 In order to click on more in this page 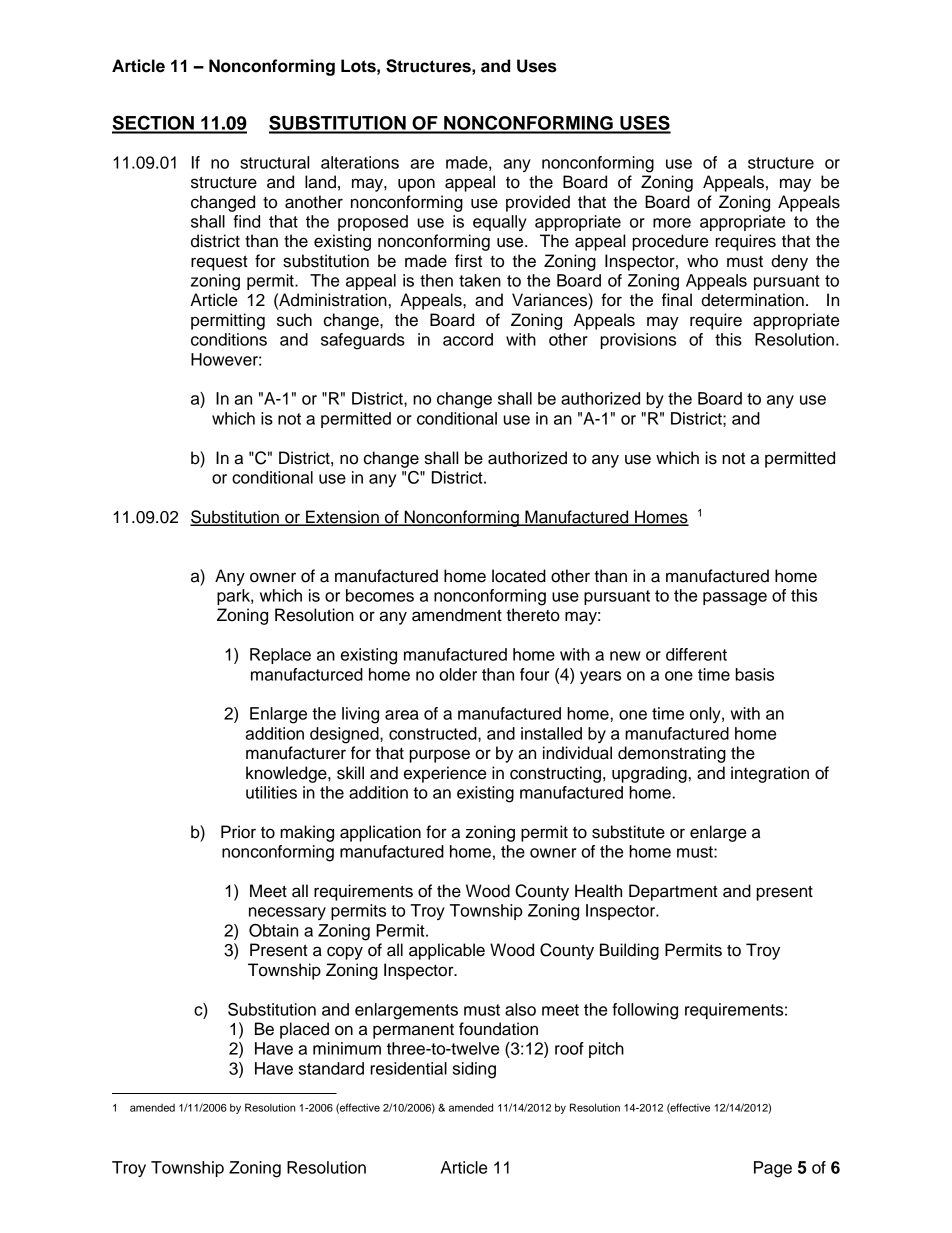, I will do `click(672, 223)`.
